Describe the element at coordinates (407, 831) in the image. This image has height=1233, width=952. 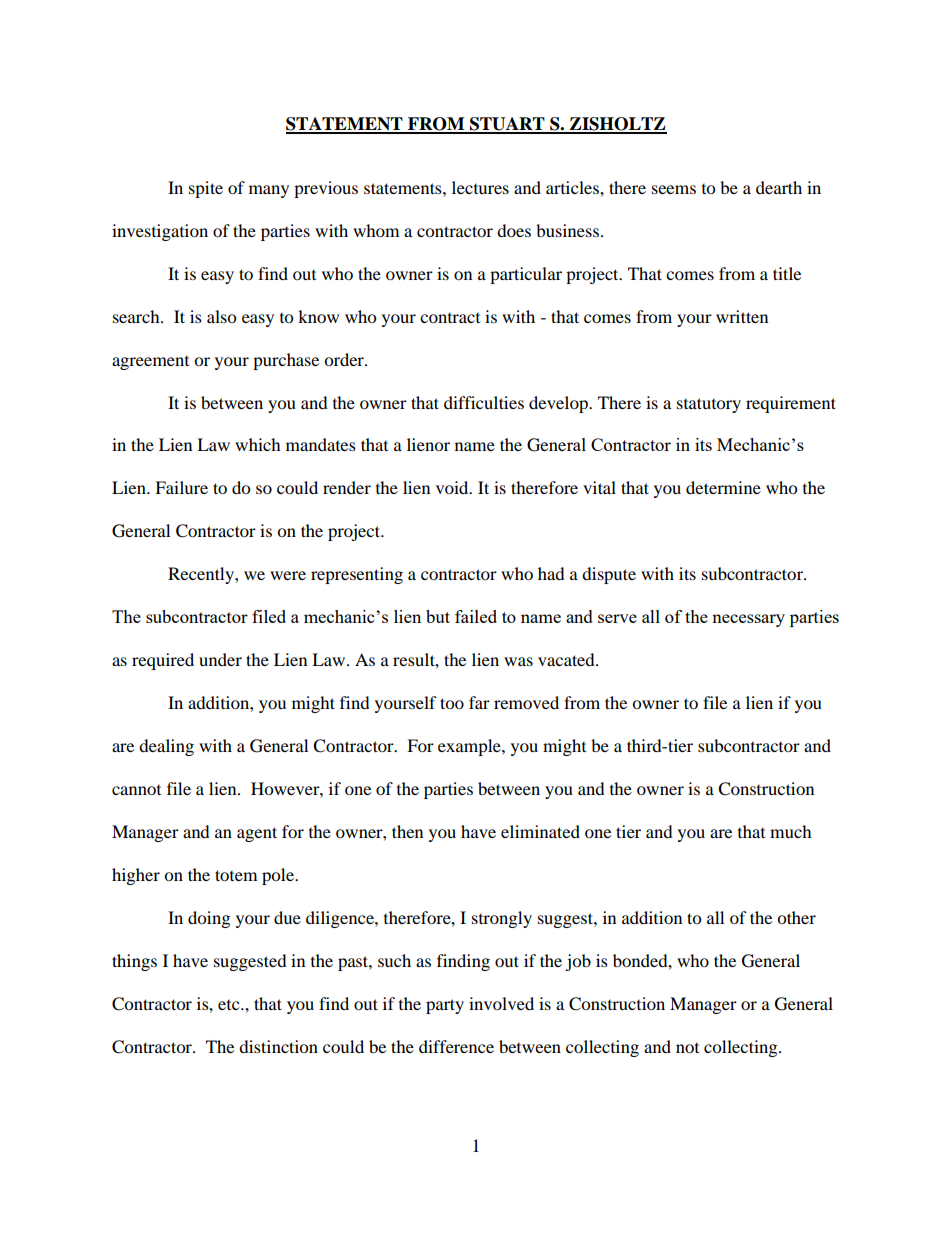
I see `then` at that location.
